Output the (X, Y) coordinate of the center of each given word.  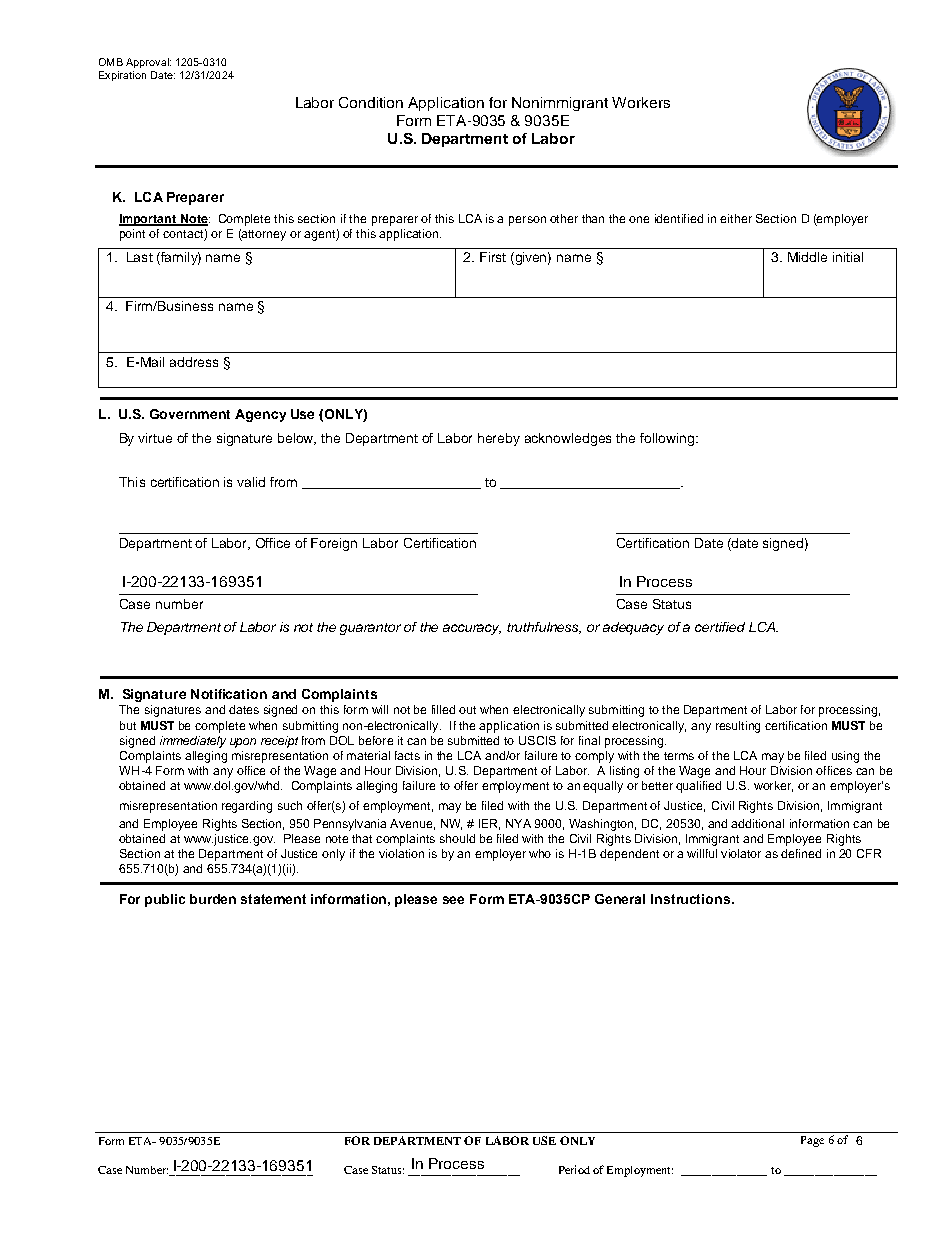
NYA (518, 823)
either (736, 218)
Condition (371, 102)
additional (757, 823)
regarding (247, 807)
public (165, 900)
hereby (499, 439)
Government (190, 414)
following (668, 439)
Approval (148, 63)
